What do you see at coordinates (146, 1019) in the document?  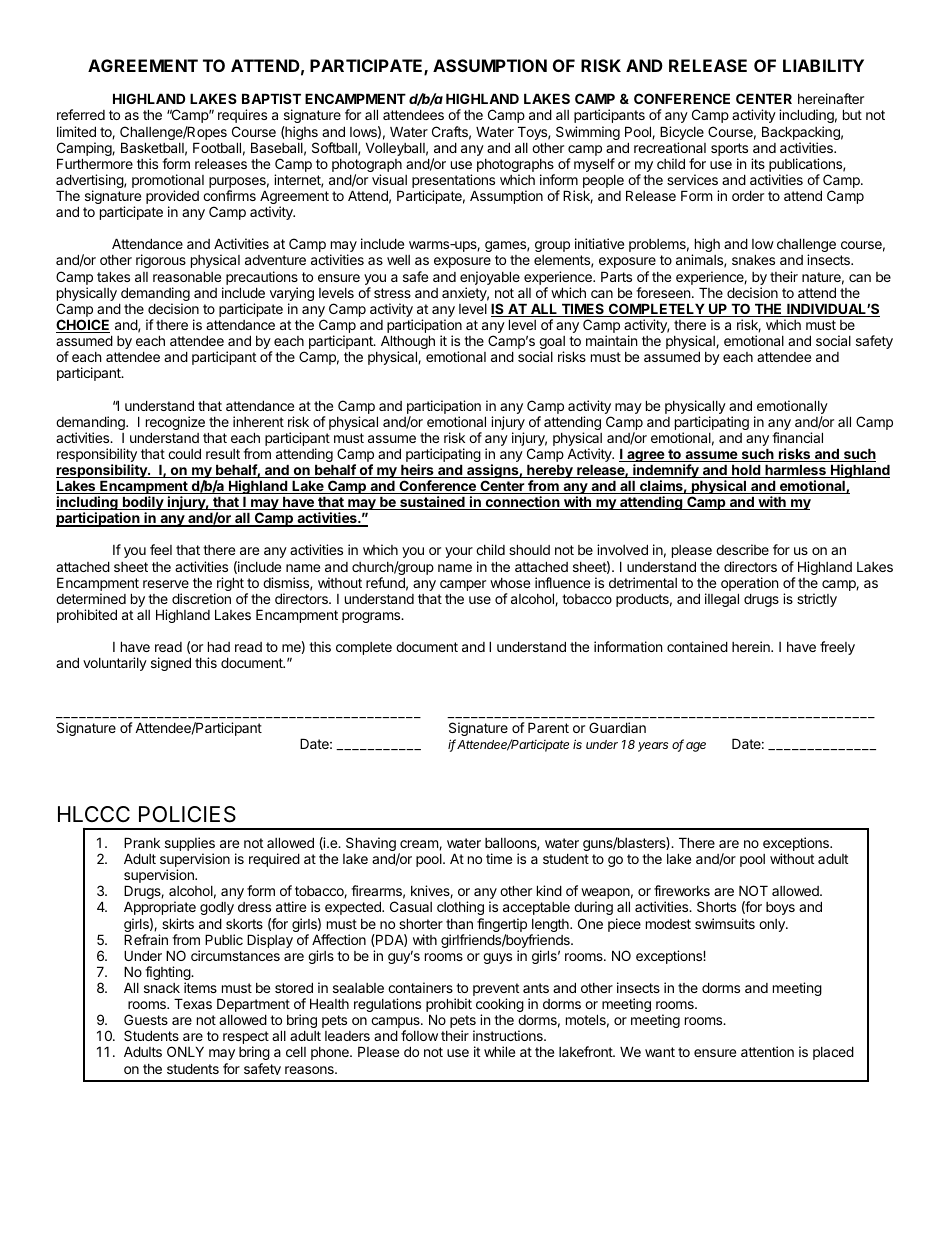 I see `Guests` at bounding box center [146, 1019].
